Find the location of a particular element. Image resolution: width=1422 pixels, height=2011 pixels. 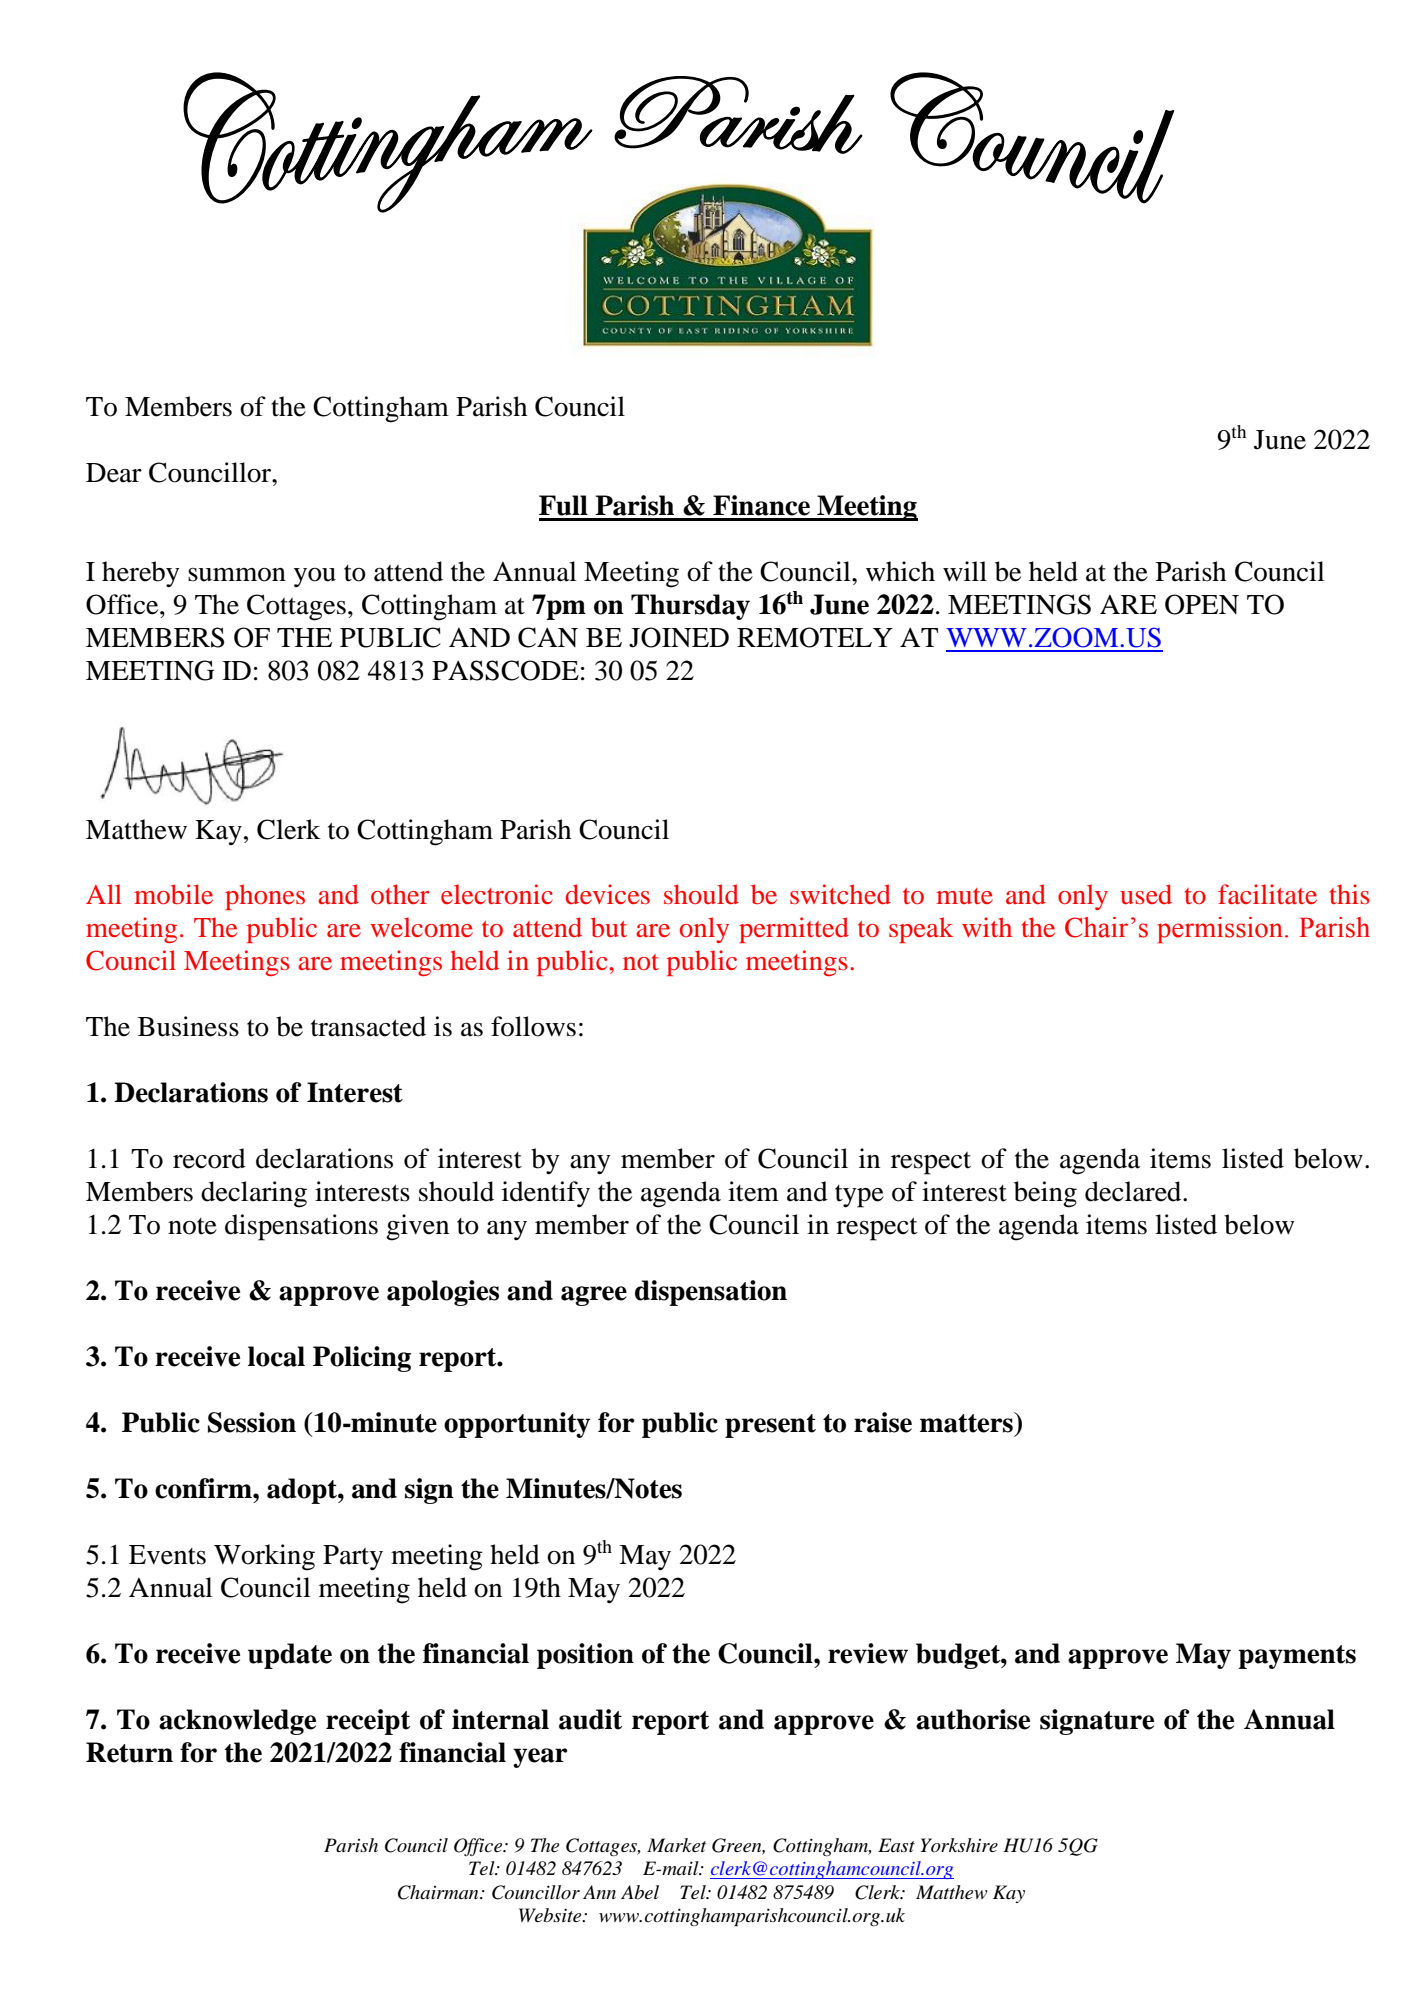

declaring is located at coordinates (254, 1194).
